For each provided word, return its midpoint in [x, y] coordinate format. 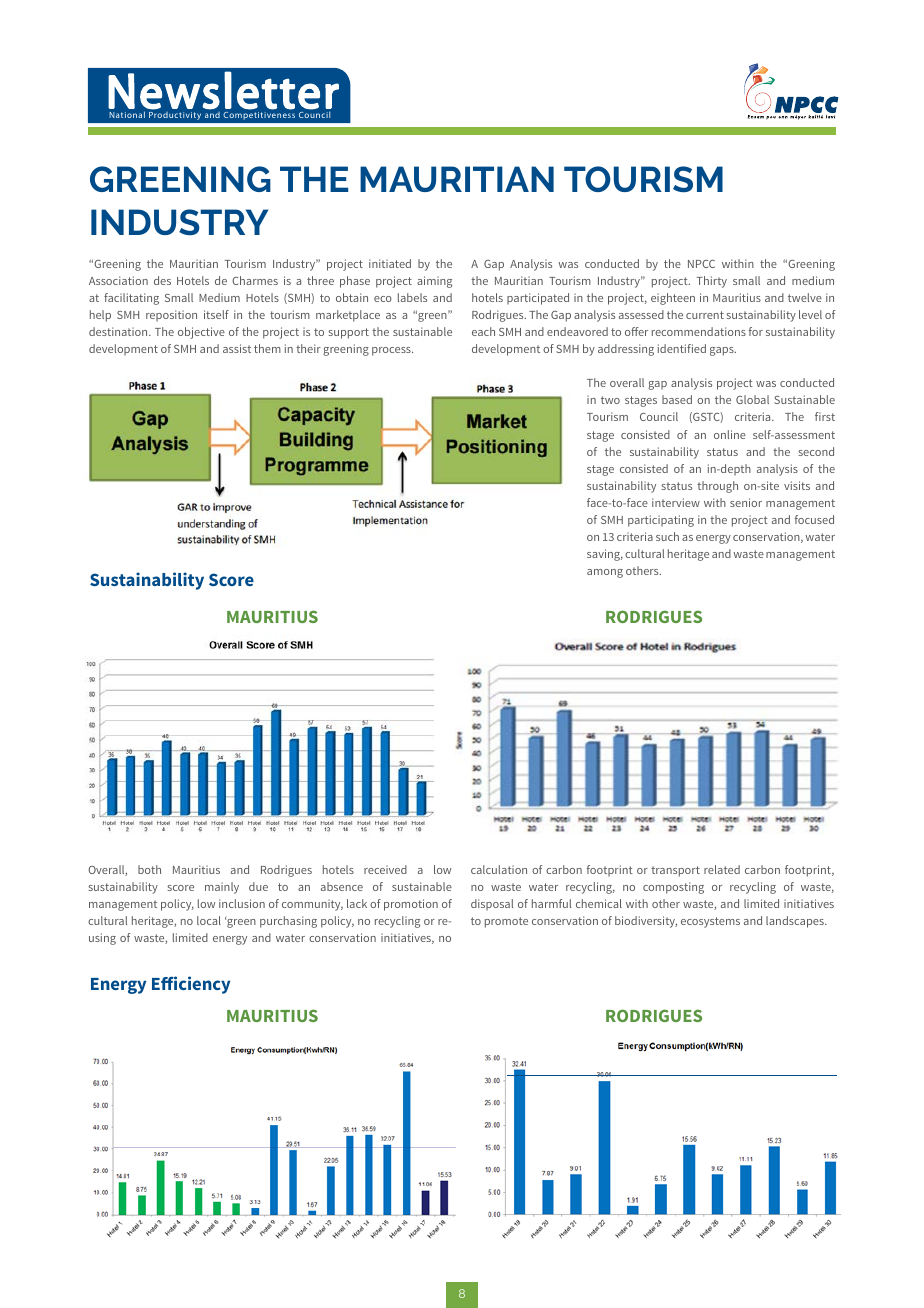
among [605, 573]
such [667, 536]
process [392, 351]
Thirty [712, 282]
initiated [390, 263]
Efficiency [191, 985]
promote [506, 922]
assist [237, 348]
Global [752, 399]
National [127, 114]
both [149, 869]
